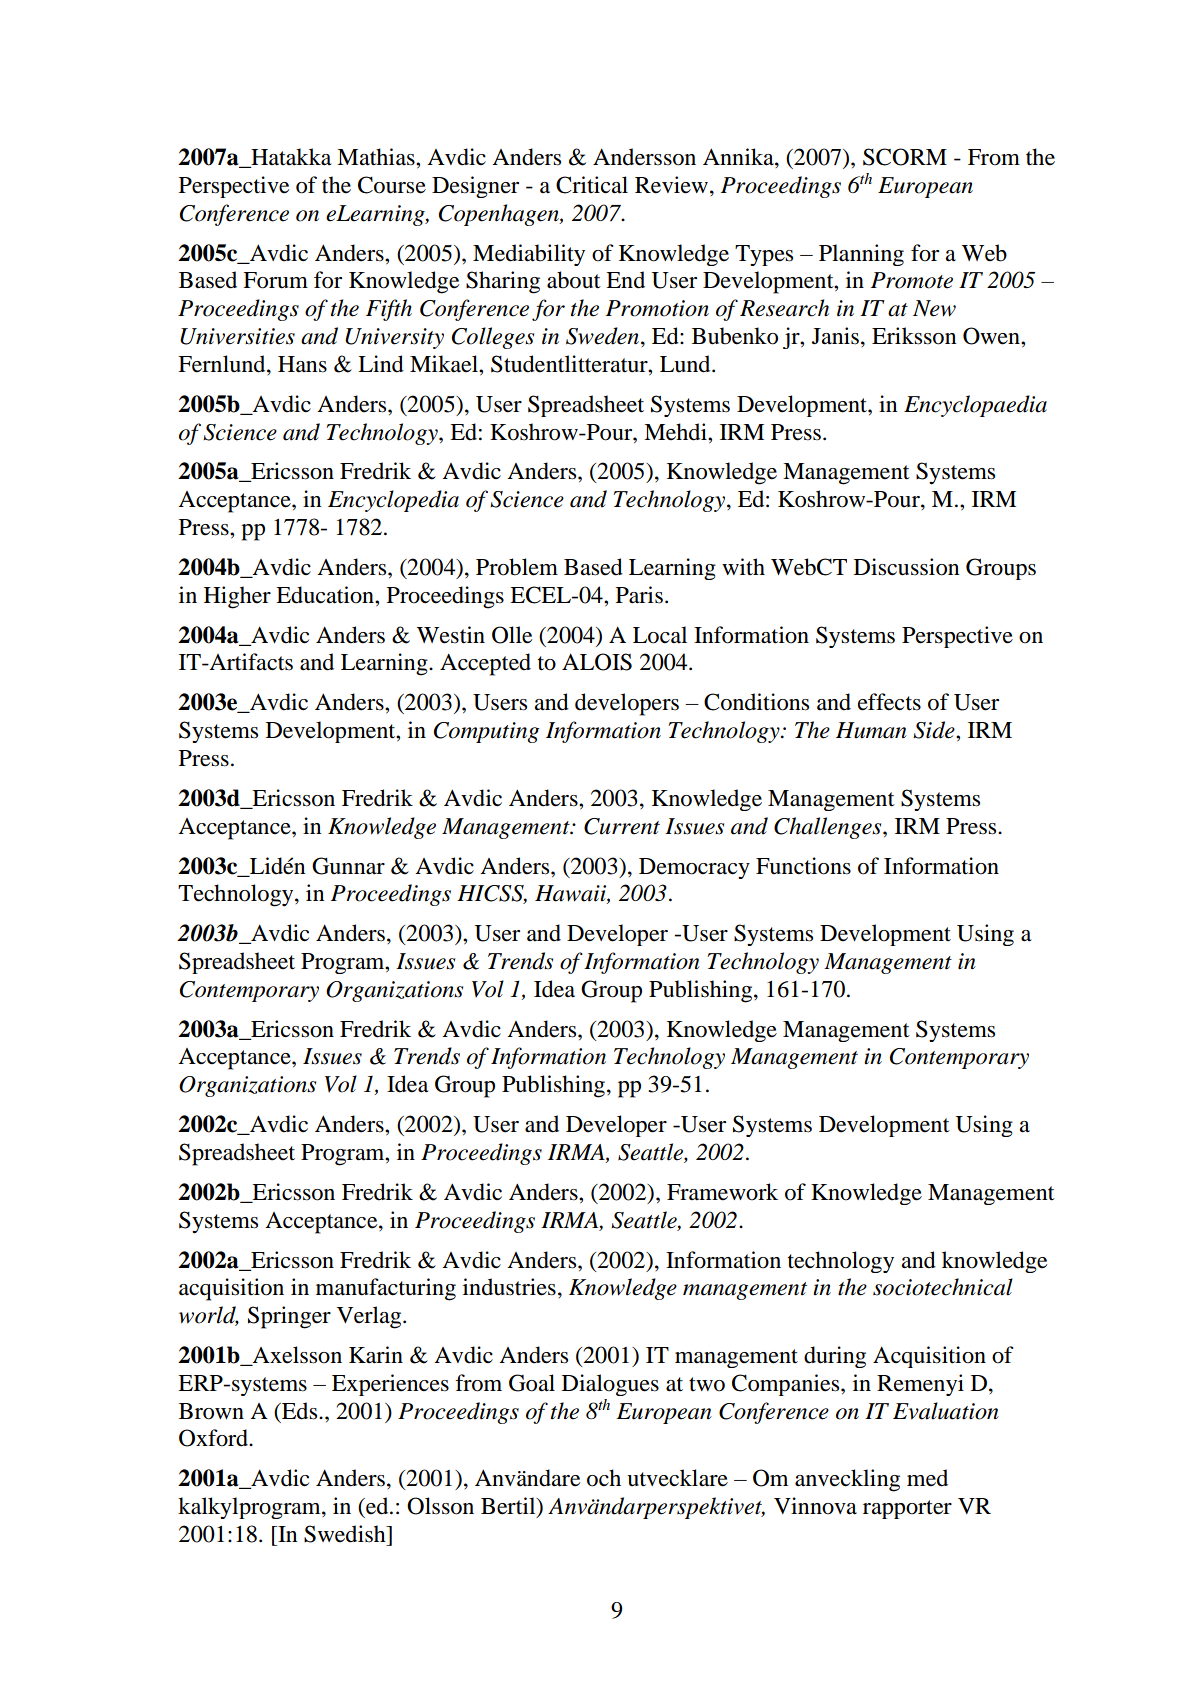 Image resolution: width=1199 pixels, height=1696 pixels. What do you see at coordinates (592, 185) in the screenshot?
I see `Critical` at bounding box center [592, 185].
